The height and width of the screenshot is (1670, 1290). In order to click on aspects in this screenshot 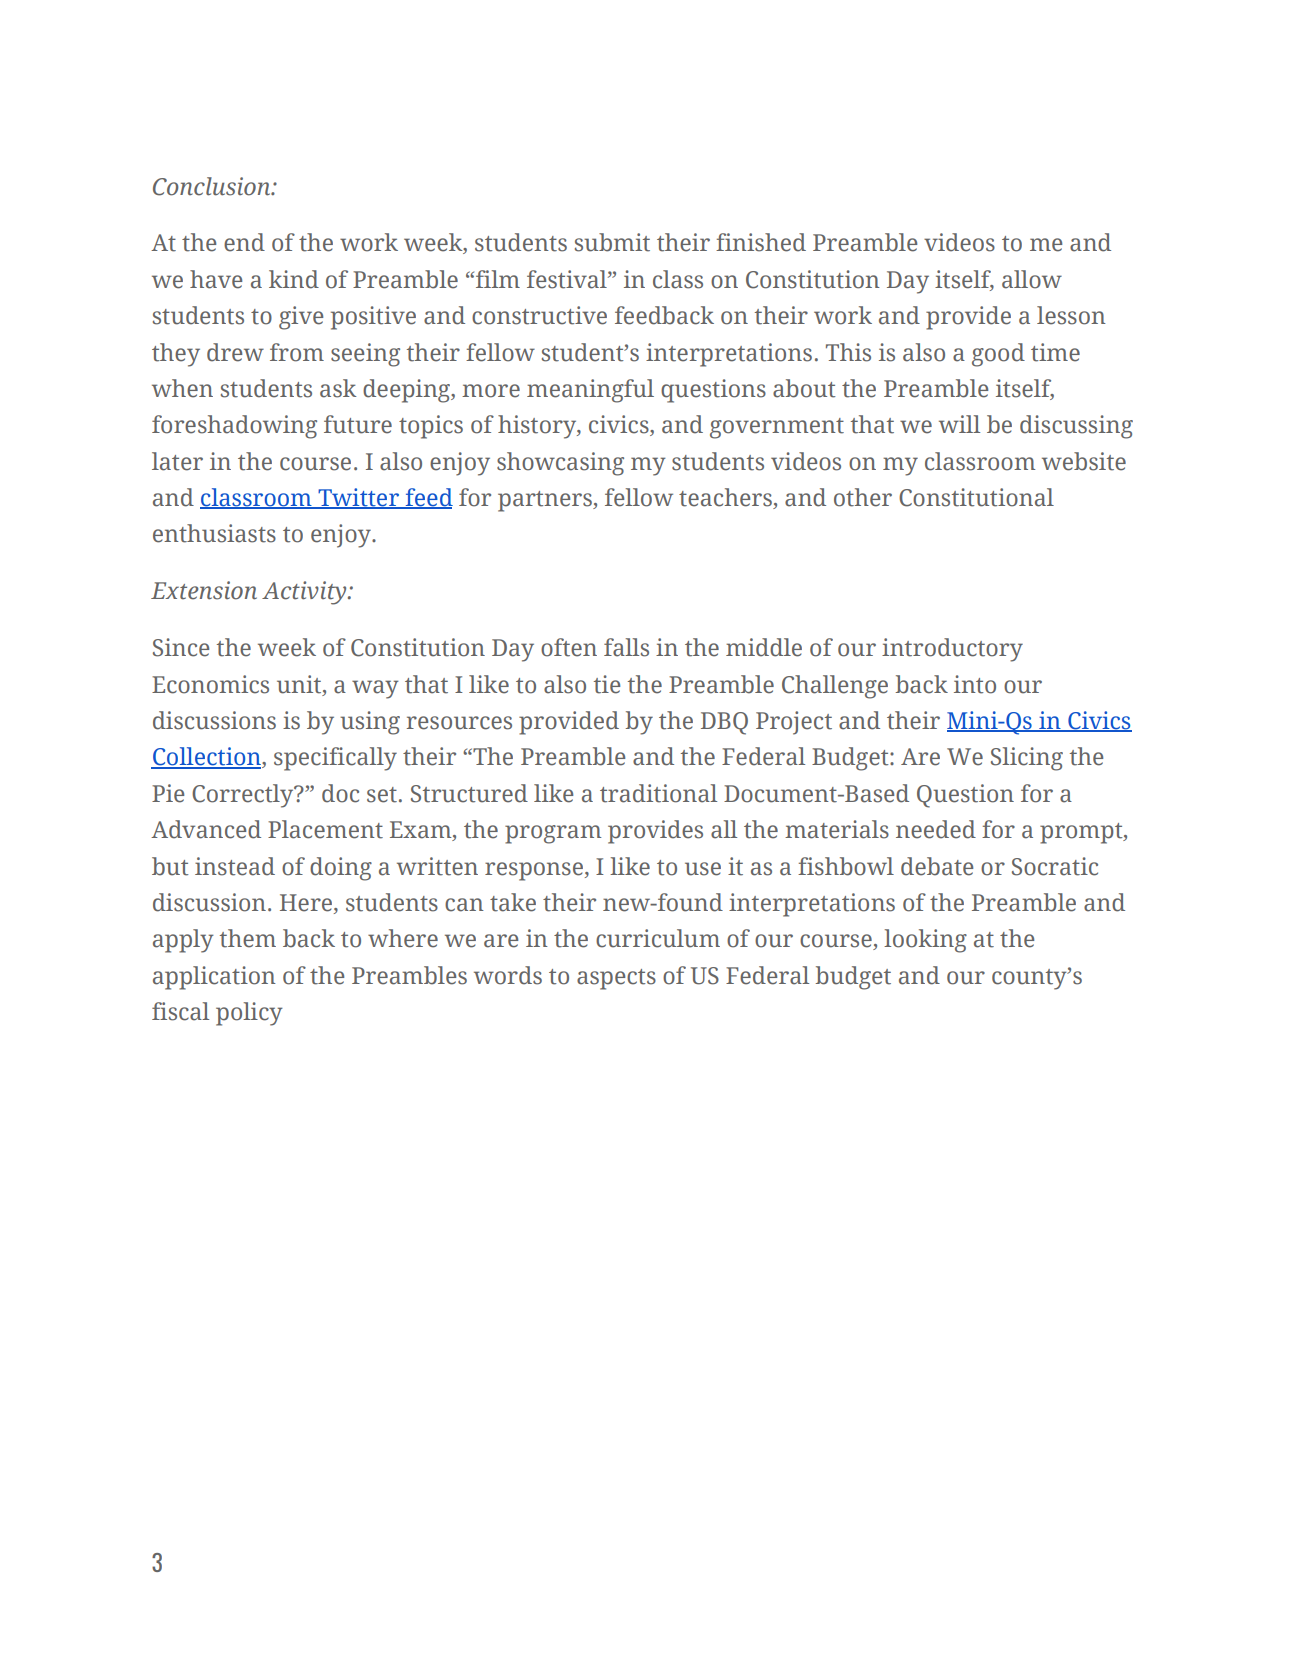, I will do `click(616, 979)`.
